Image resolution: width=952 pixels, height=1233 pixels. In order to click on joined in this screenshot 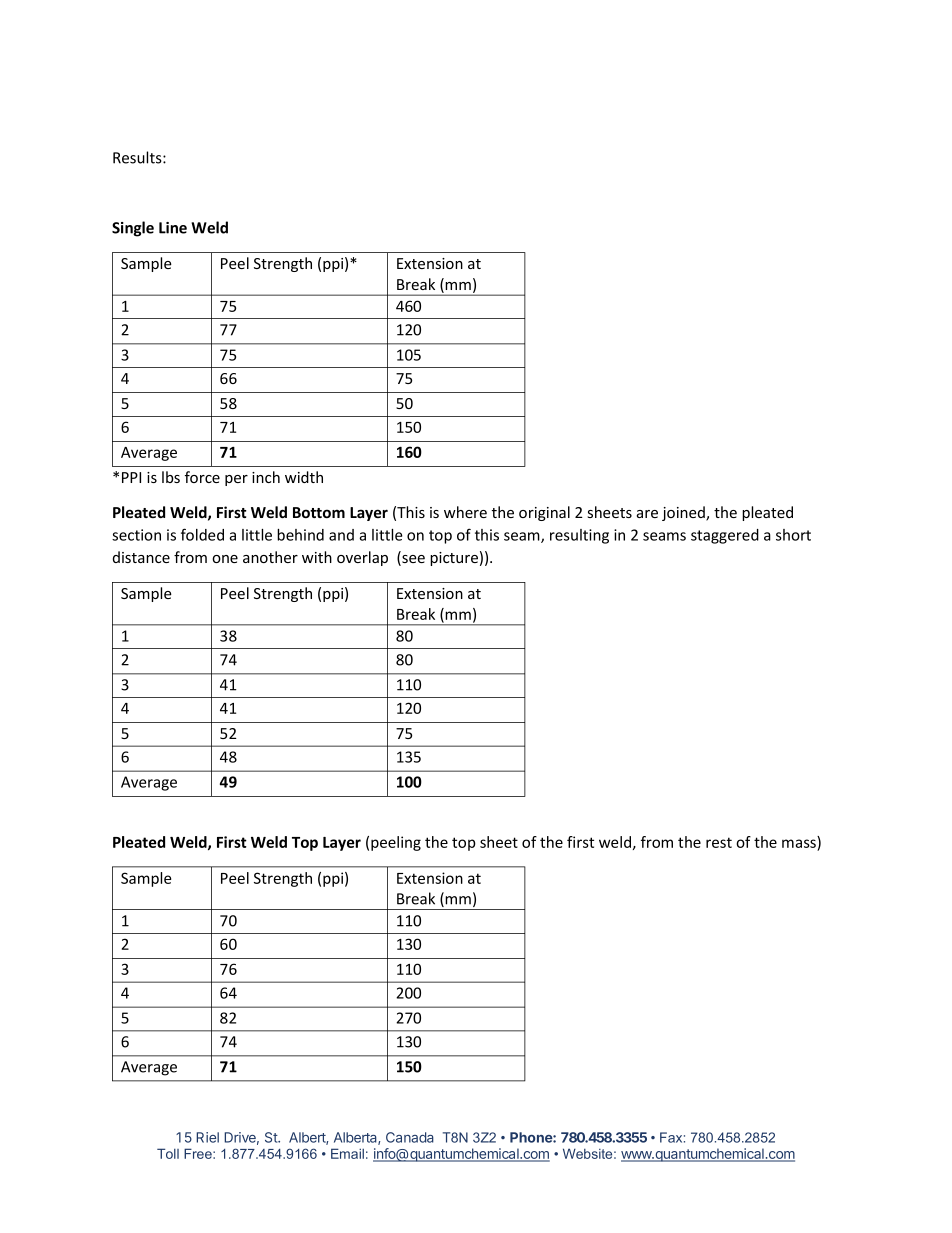, I will do `click(684, 513)`.
